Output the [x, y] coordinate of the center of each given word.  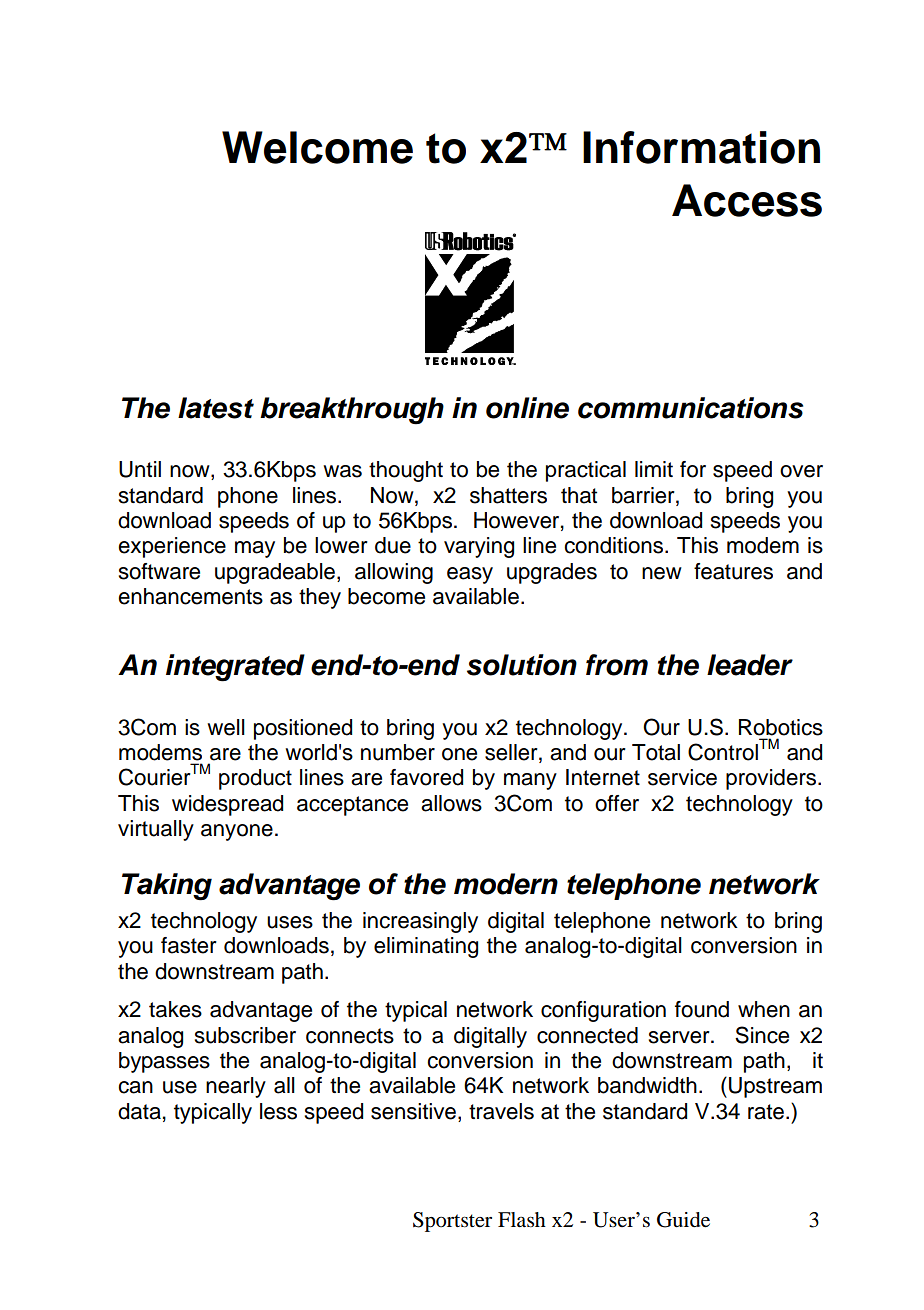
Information [701, 147]
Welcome [317, 147]
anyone [237, 832]
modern [506, 884]
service [682, 777]
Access [747, 200]
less [278, 1111]
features [733, 571]
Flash [522, 1219]
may [255, 549]
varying [479, 547]
